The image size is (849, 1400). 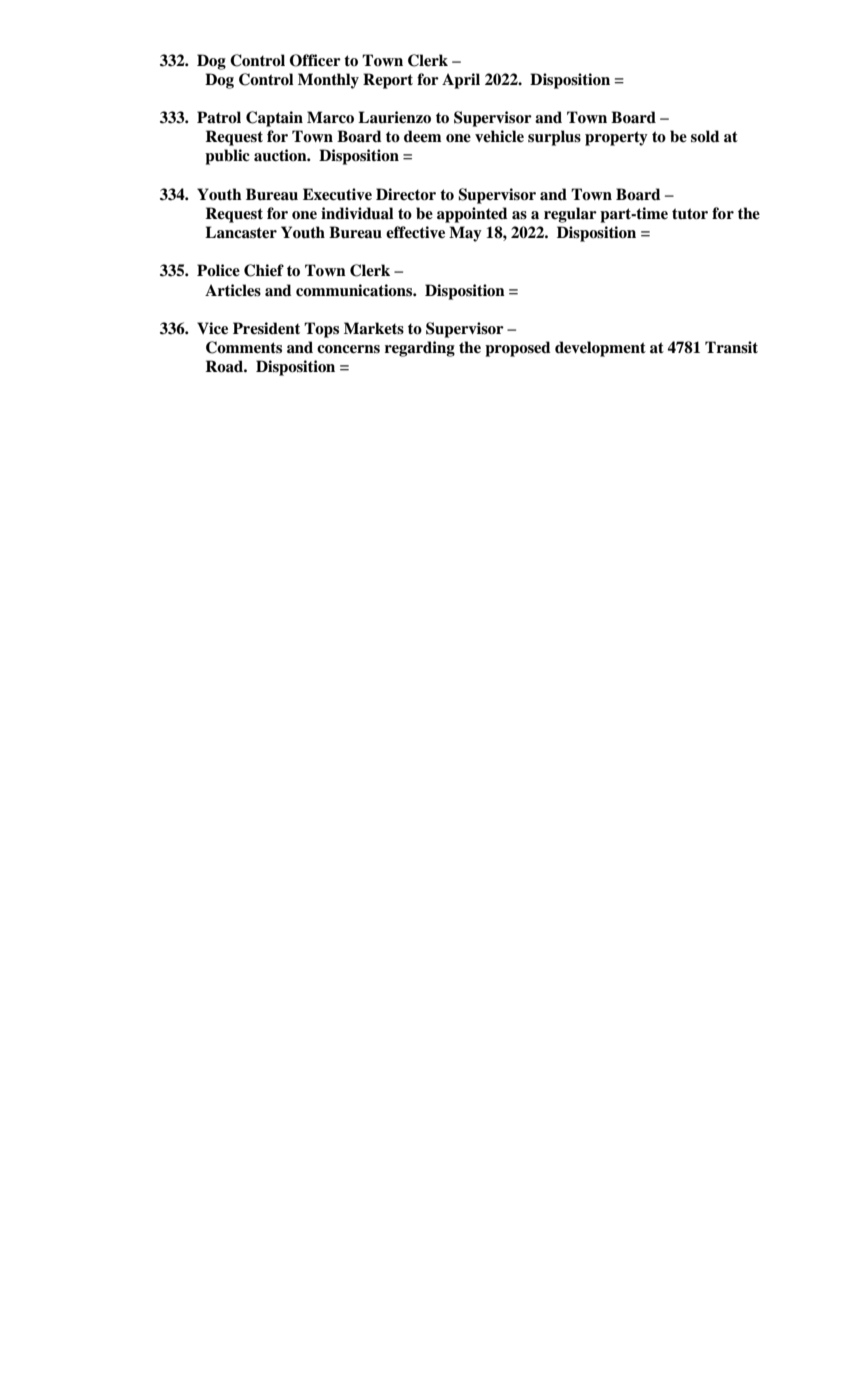 What do you see at coordinates (690, 214) in the document?
I see `tutor` at bounding box center [690, 214].
